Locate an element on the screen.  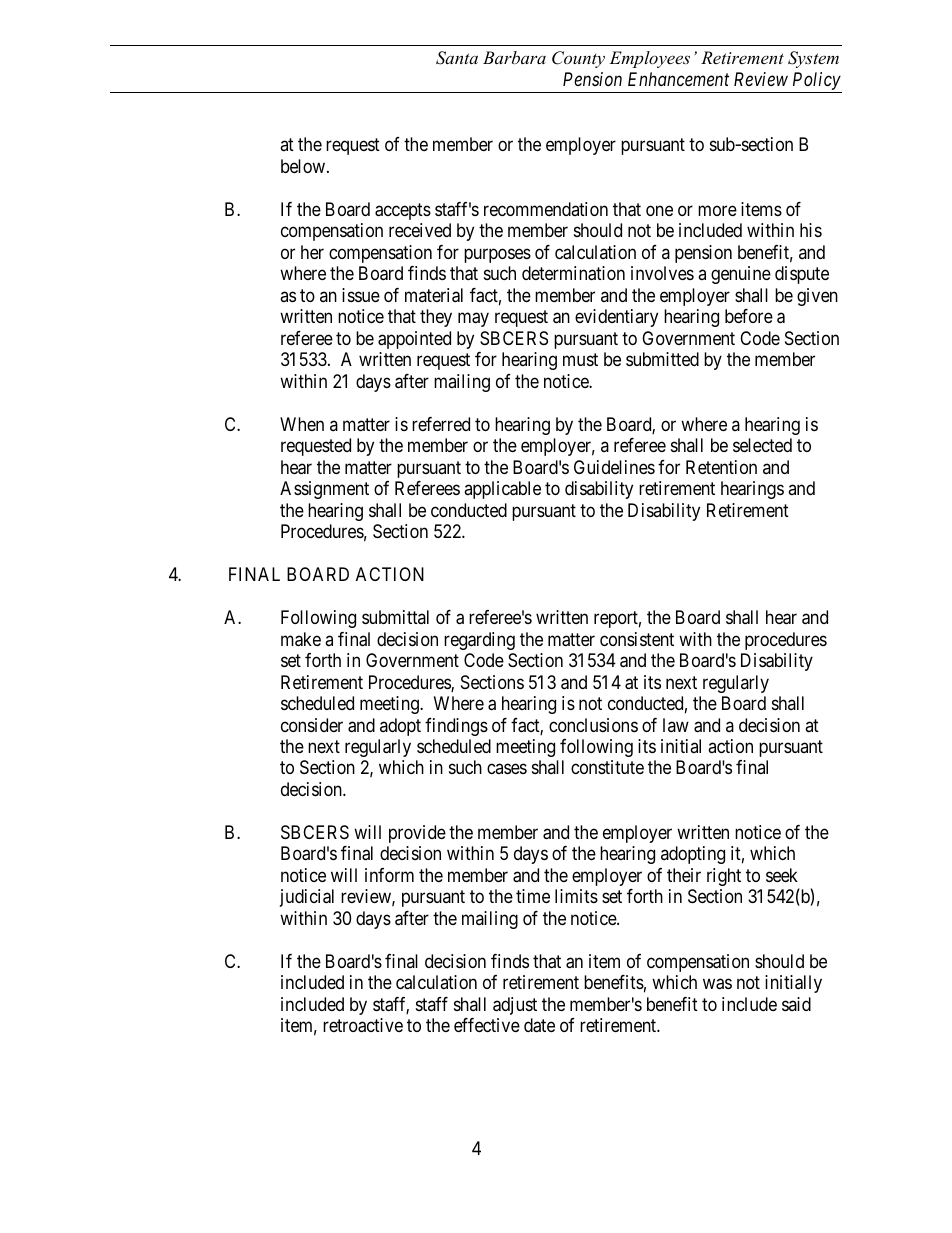
constitute is located at coordinates (607, 767).
